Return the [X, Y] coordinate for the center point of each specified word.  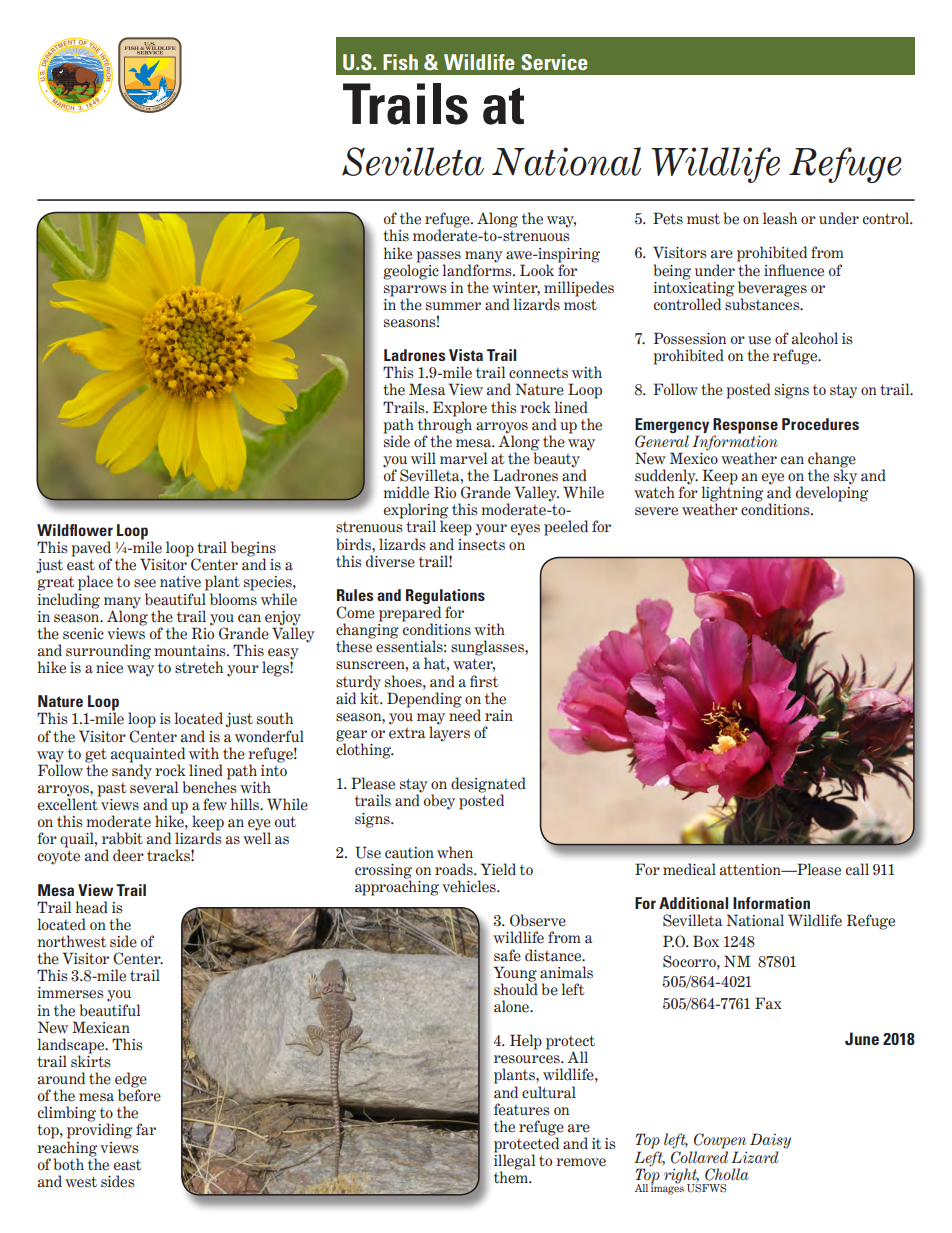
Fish [400, 62]
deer [128, 855]
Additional [693, 903]
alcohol [815, 338]
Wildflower [75, 530]
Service [554, 62]
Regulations [445, 598]
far [146, 1129]
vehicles [470, 886]
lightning [732, 494]
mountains [191, 651]
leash [780, 218]
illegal [514, 1162]
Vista [466, 355]
